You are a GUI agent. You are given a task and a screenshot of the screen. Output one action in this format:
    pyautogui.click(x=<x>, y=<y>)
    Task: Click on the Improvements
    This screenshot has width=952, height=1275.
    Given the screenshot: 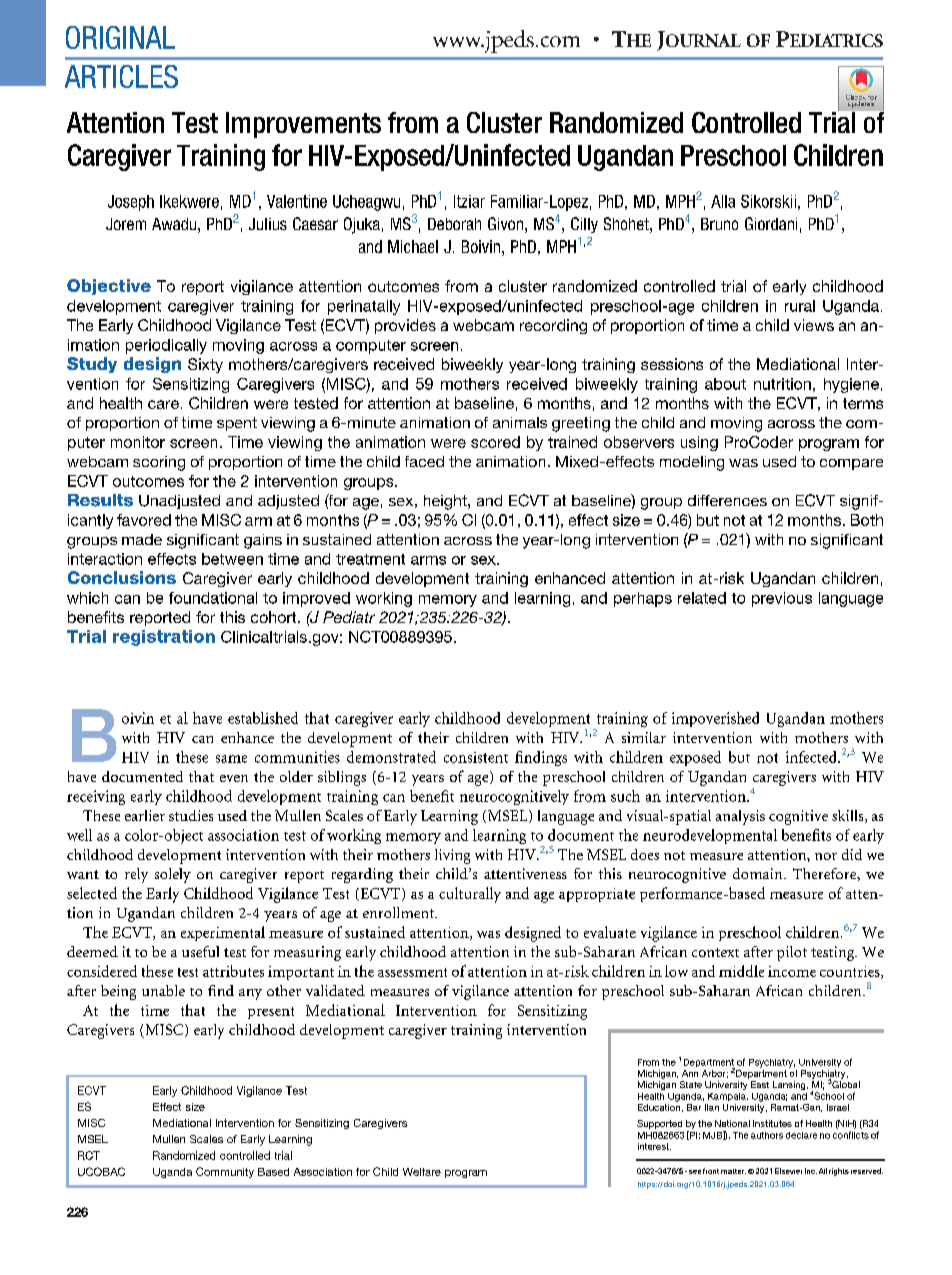 What is the action you would take?
    pyautogui.click(x=303, y=125)
